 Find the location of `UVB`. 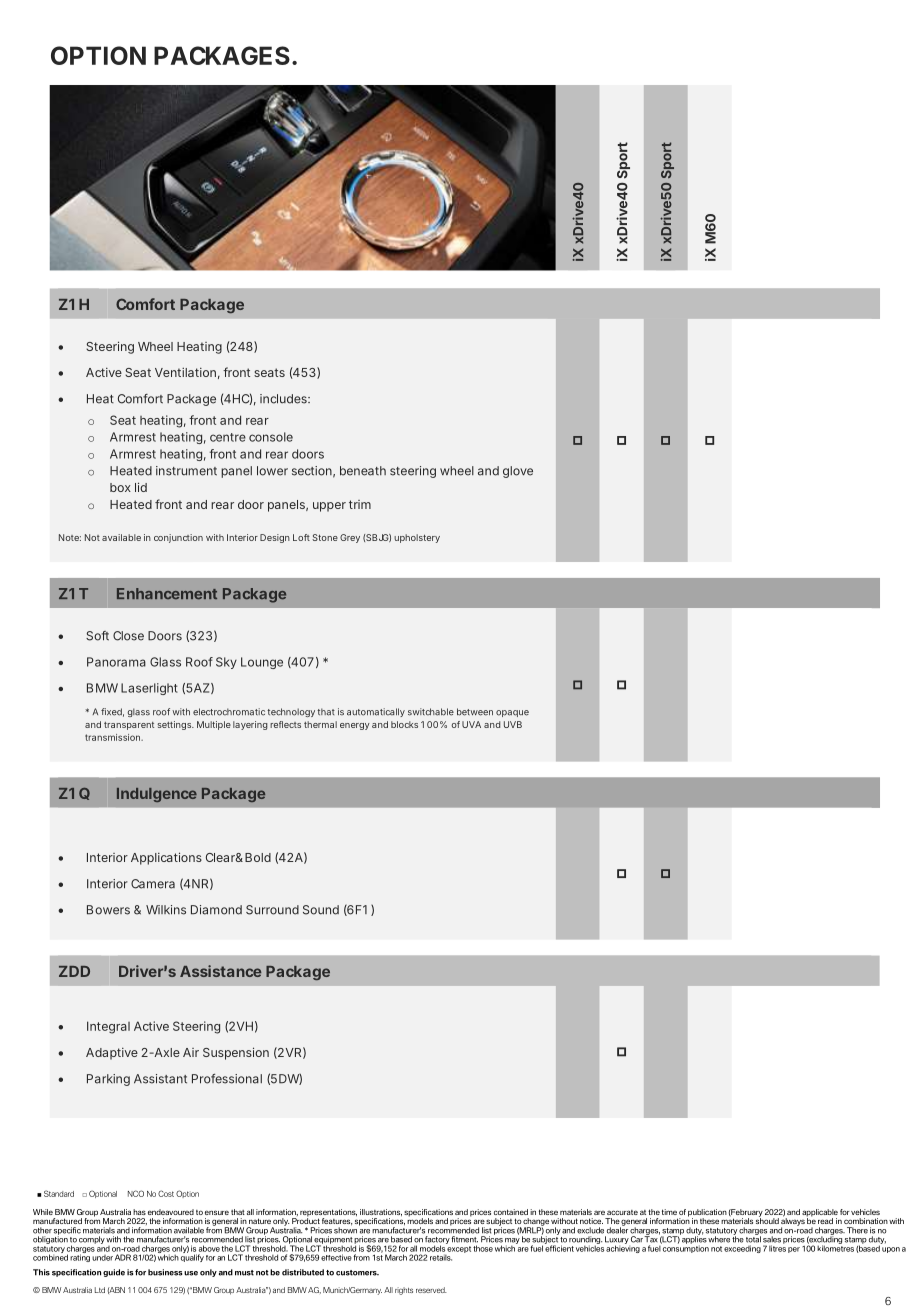

UVB is located at coordinates (513, 724).
